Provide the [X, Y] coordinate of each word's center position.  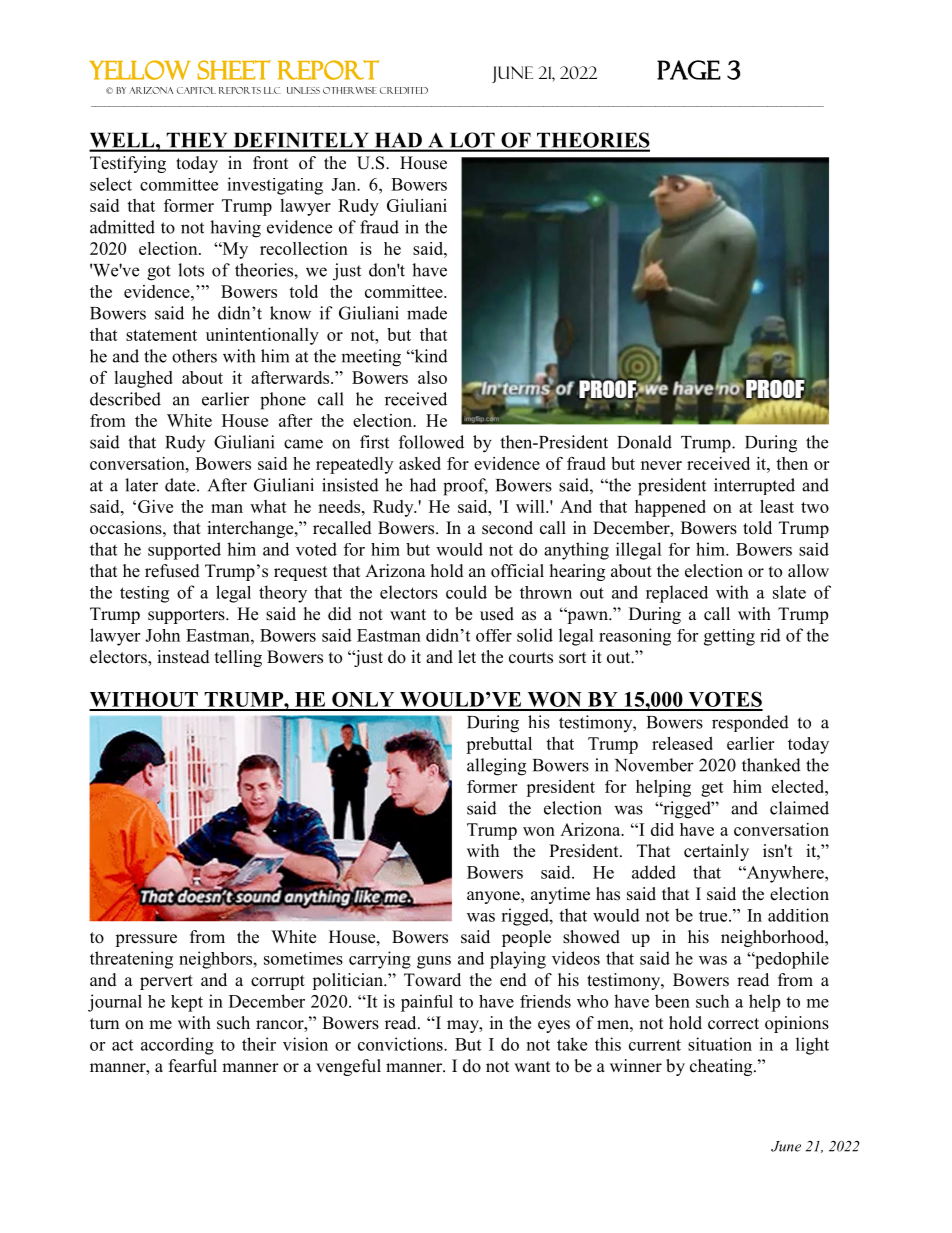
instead [183, 657]
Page [689, 70]
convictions [401, 1044]
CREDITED [404, 90]
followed [431, 442]
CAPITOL [196, 90]
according [177, 1046]
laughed [143, 379]
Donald [644, 442]
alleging [496, 767]
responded [750, 723]
